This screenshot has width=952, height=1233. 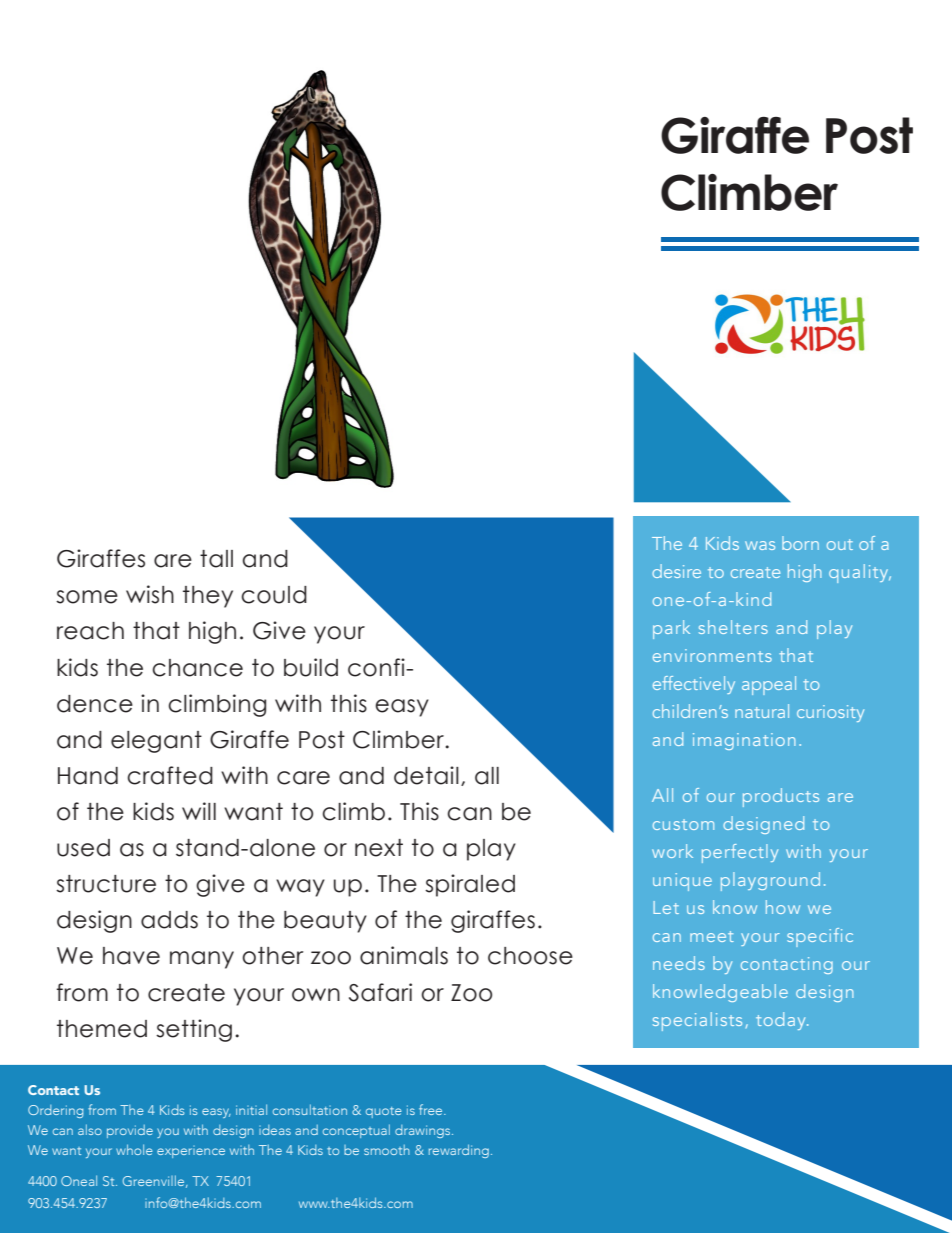 What do you see at coordinates (83, 848) in the screenshot?
I see `used` at bounding box center [83, 848].
